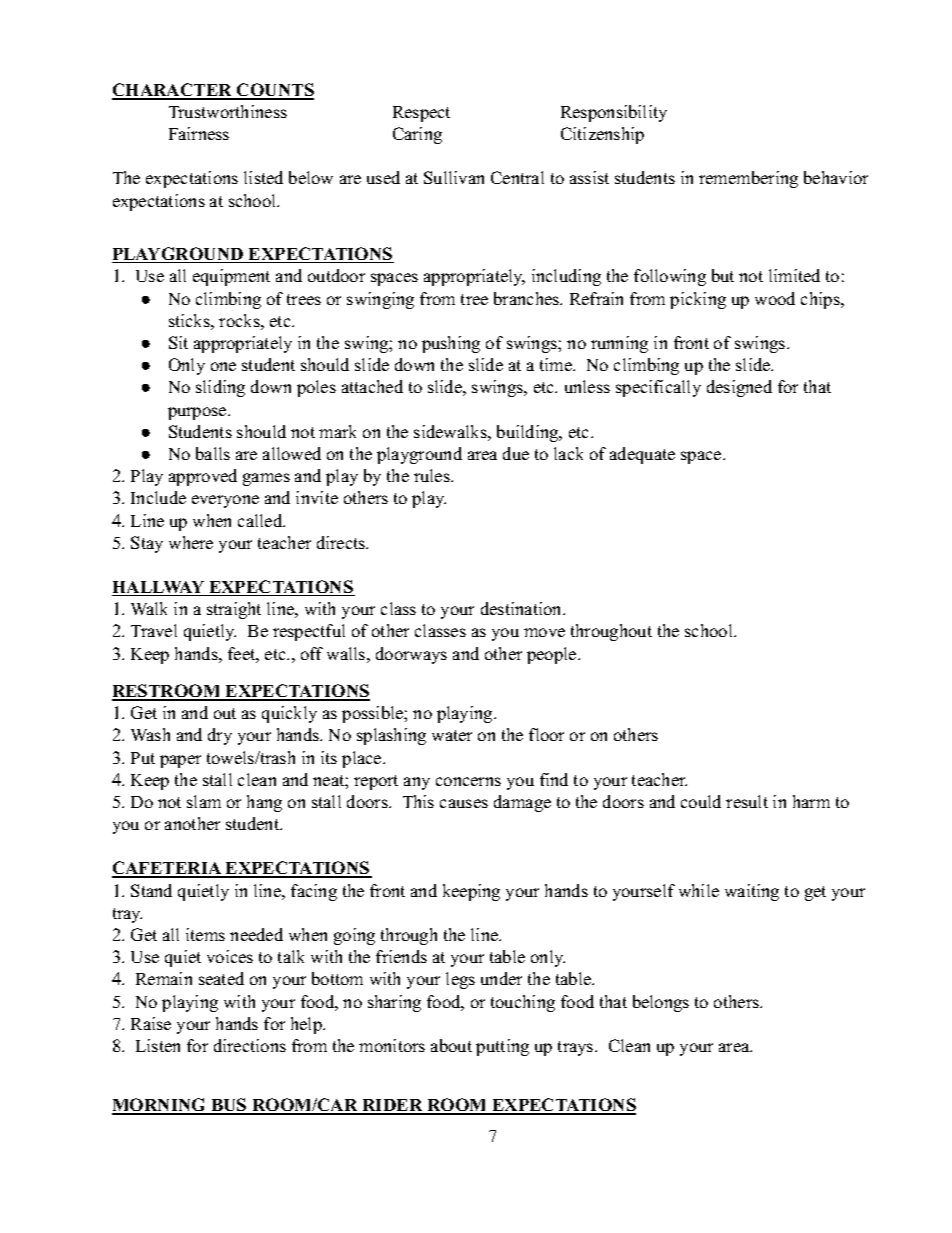 This document has width=952, height=1233. I want to click on result, so click(747, 801).
